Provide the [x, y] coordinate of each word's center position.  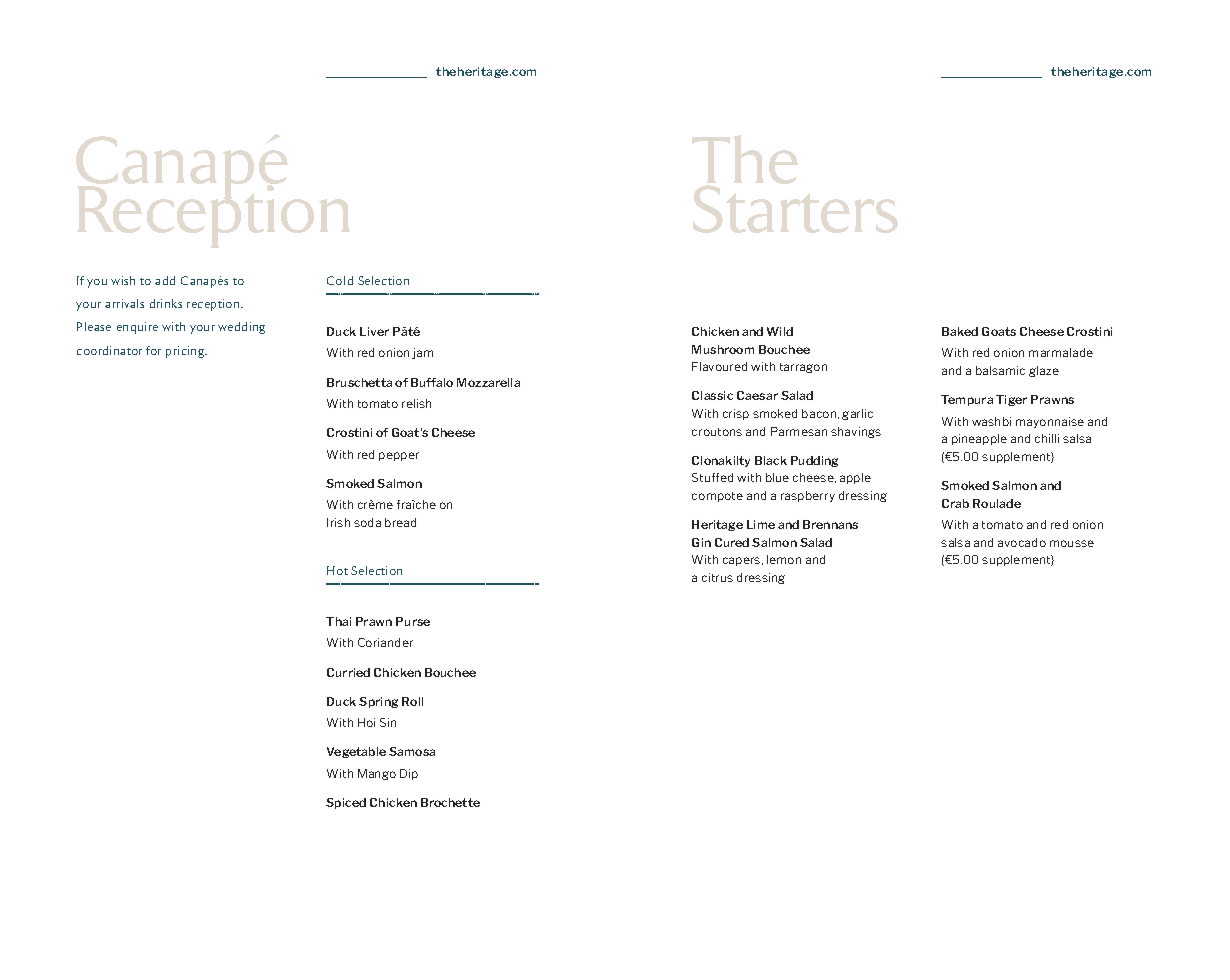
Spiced [346, 803]
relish [416, 403]
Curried [348, 672]
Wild [780, 331]
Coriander [385, 642]
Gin [701, 542]
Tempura [967, 400]
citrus [717, 577]
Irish [338, 522]
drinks [166, 303]
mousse [1072, 543]
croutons [717, 432]
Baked [960, 331]
